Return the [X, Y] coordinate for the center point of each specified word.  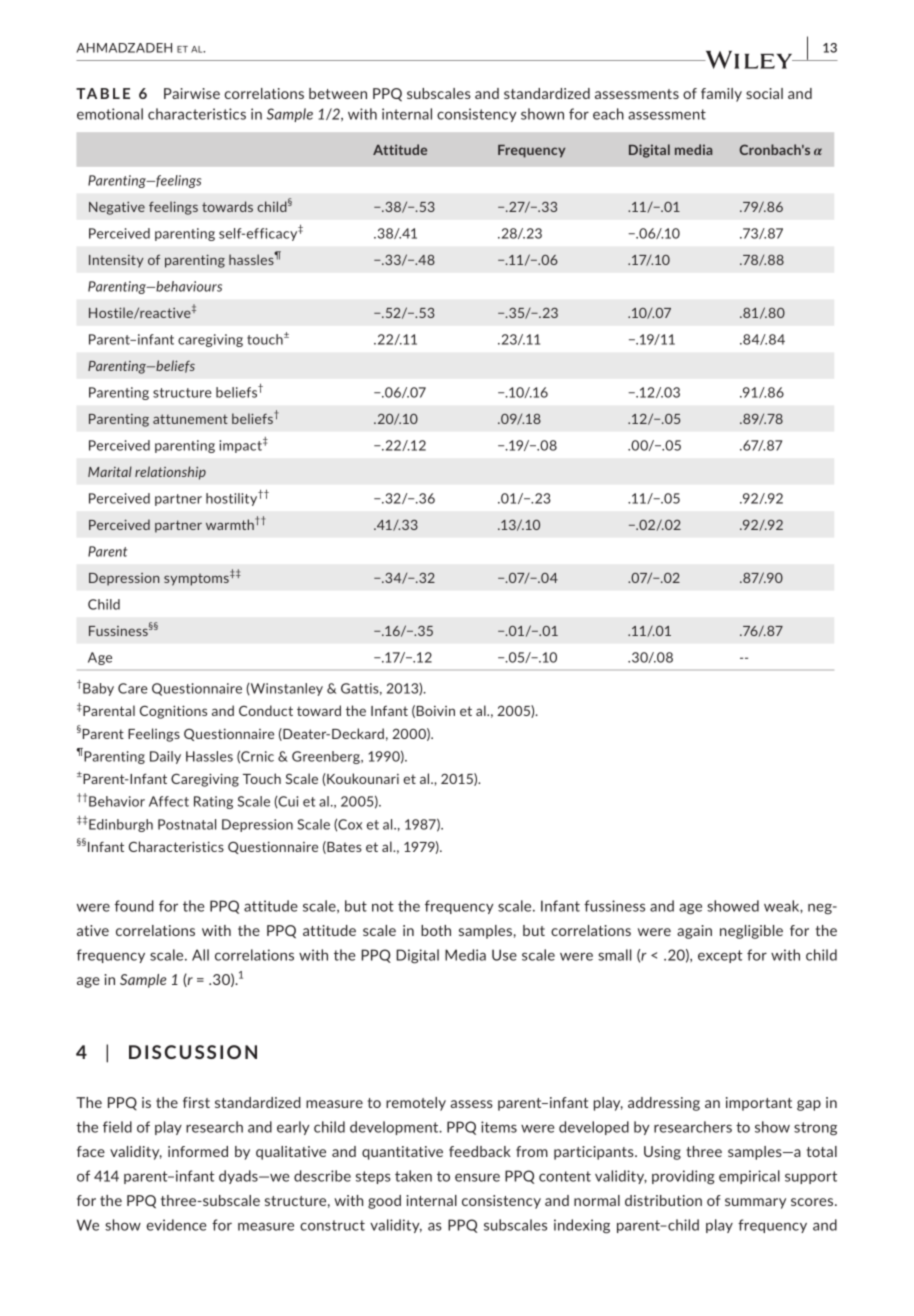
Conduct [266, 710]
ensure [477, 1177]
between [338, 93]
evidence [176, 1225]
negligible [751, 932]
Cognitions [173, 712]
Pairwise [192, 93]
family [721, 95]
